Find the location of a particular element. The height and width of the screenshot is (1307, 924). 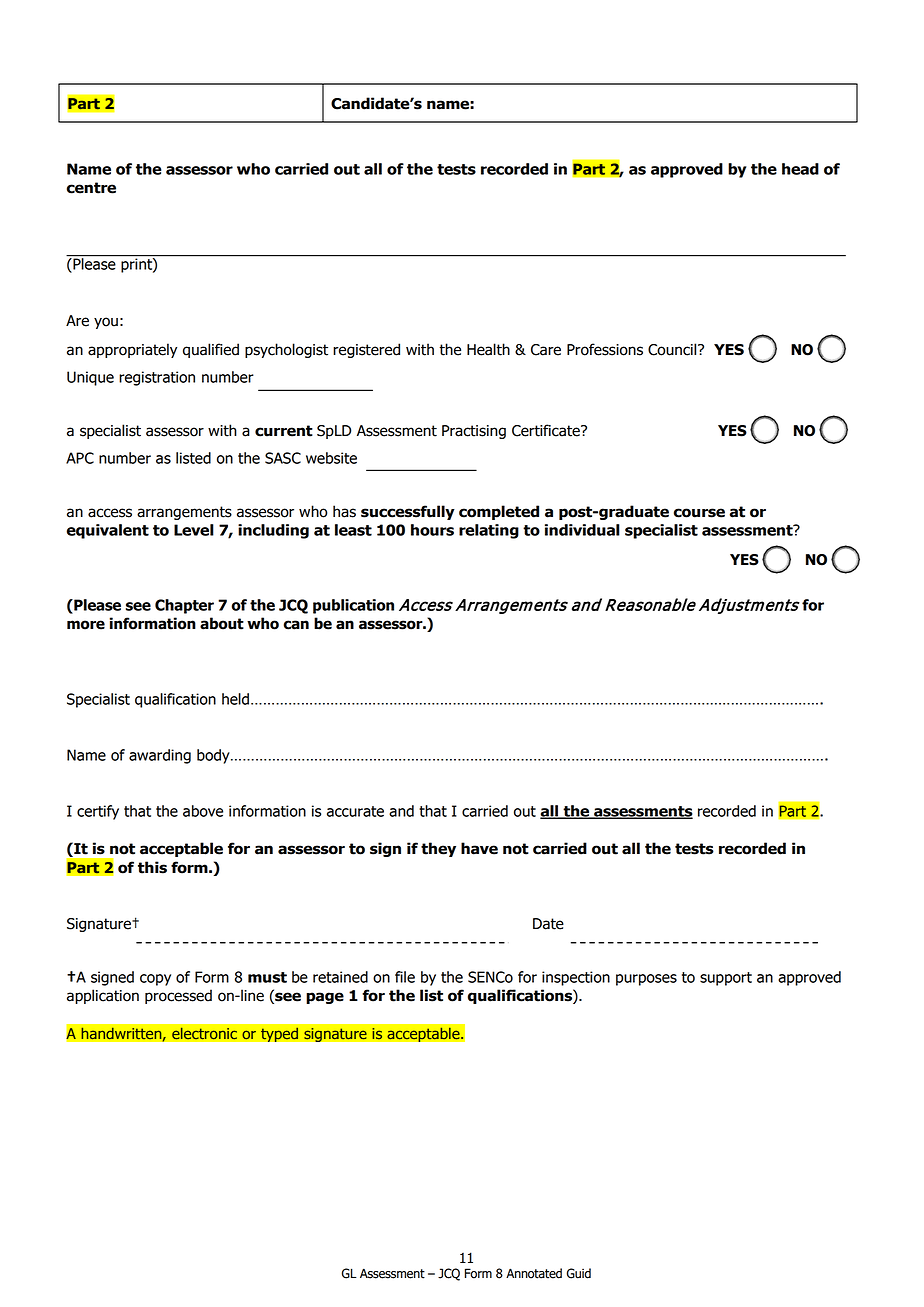

Level is located at coordinates (194, 530).
